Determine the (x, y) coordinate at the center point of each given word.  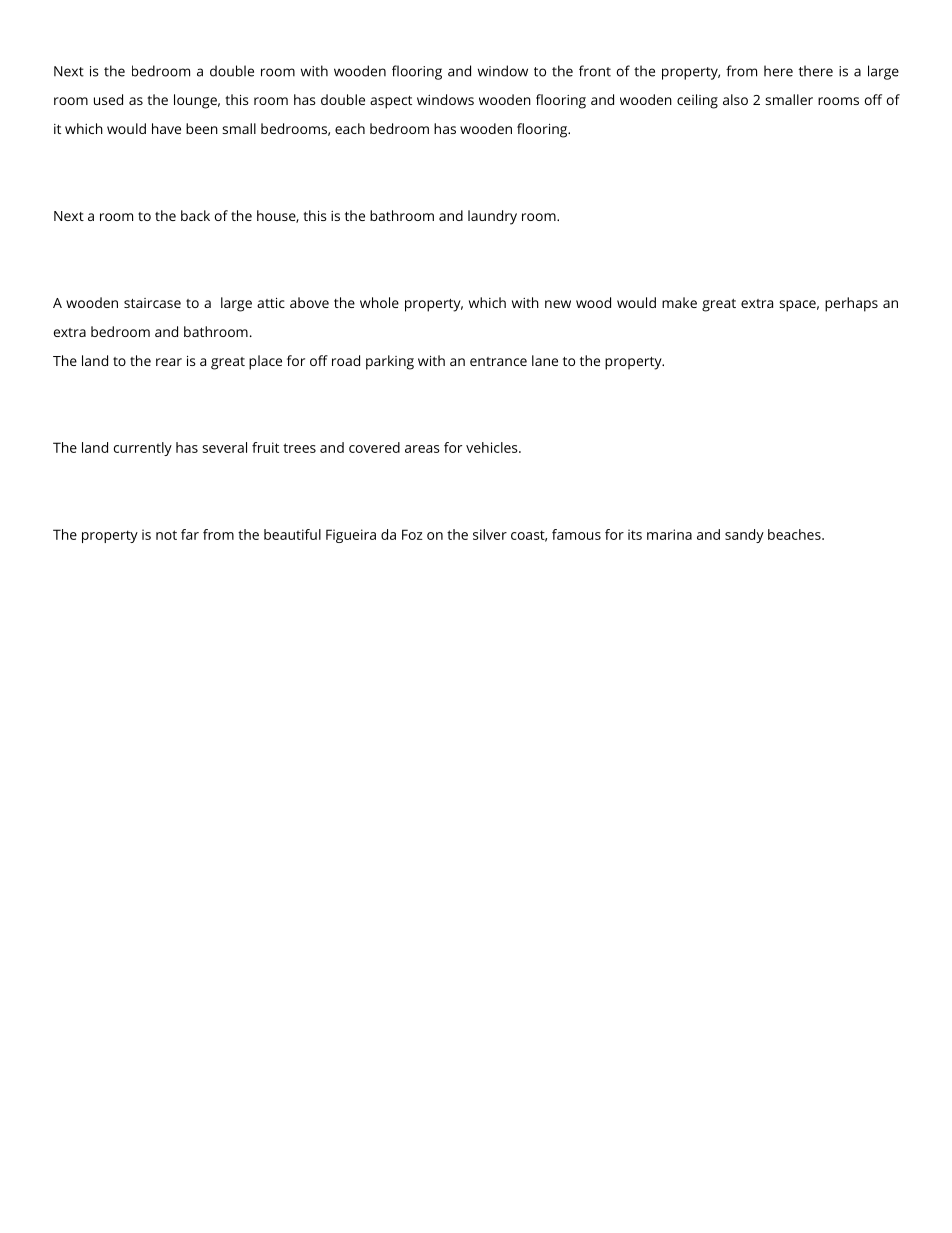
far (190, 534)
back (195, 215)
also (735, 99)
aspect (391, 102)
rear (169, 362)
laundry (492, 217)
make (679, 302)
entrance (498, 361)
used (108, 99)
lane (545, 360)
